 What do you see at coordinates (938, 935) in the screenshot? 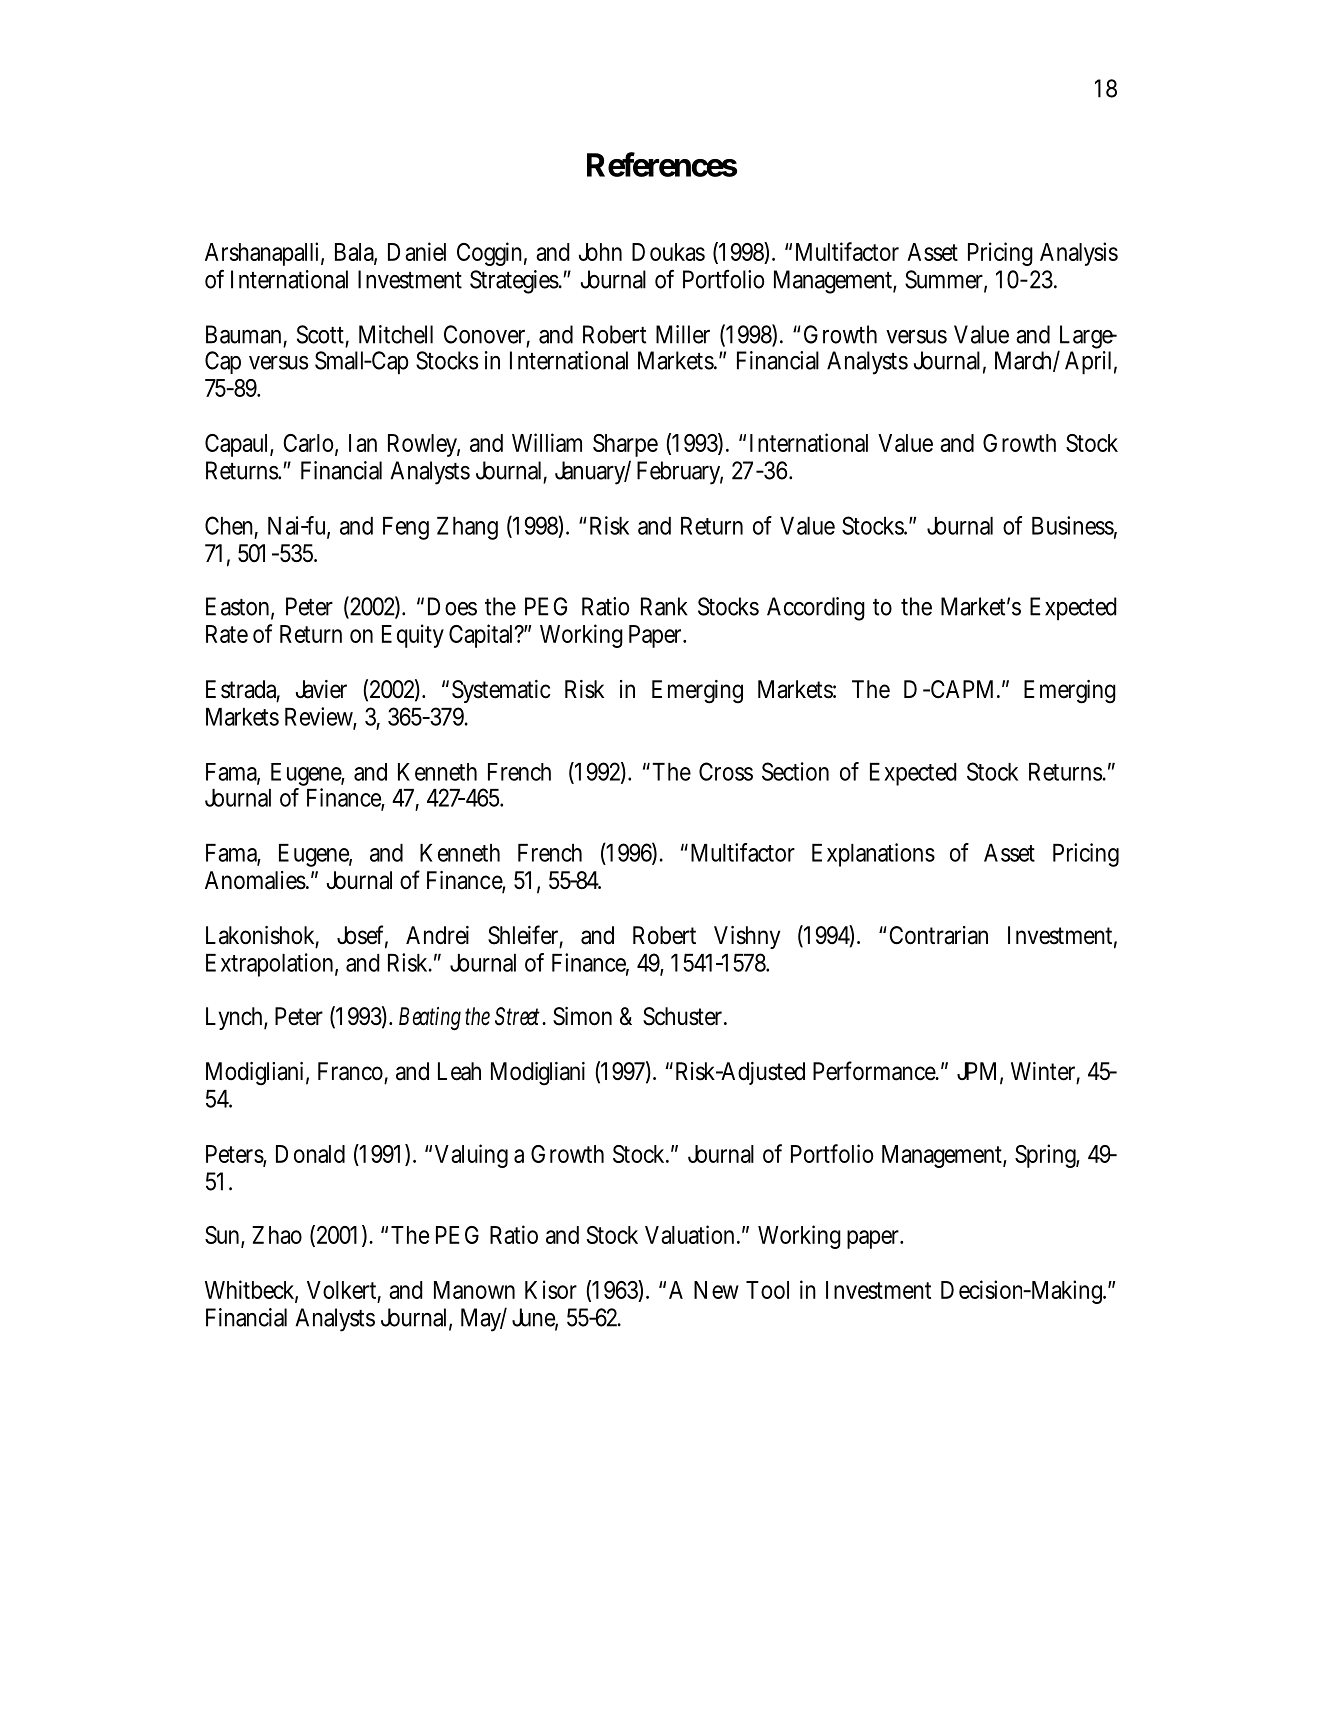
I see `Contrarian` at bounding box center [938, 935].
